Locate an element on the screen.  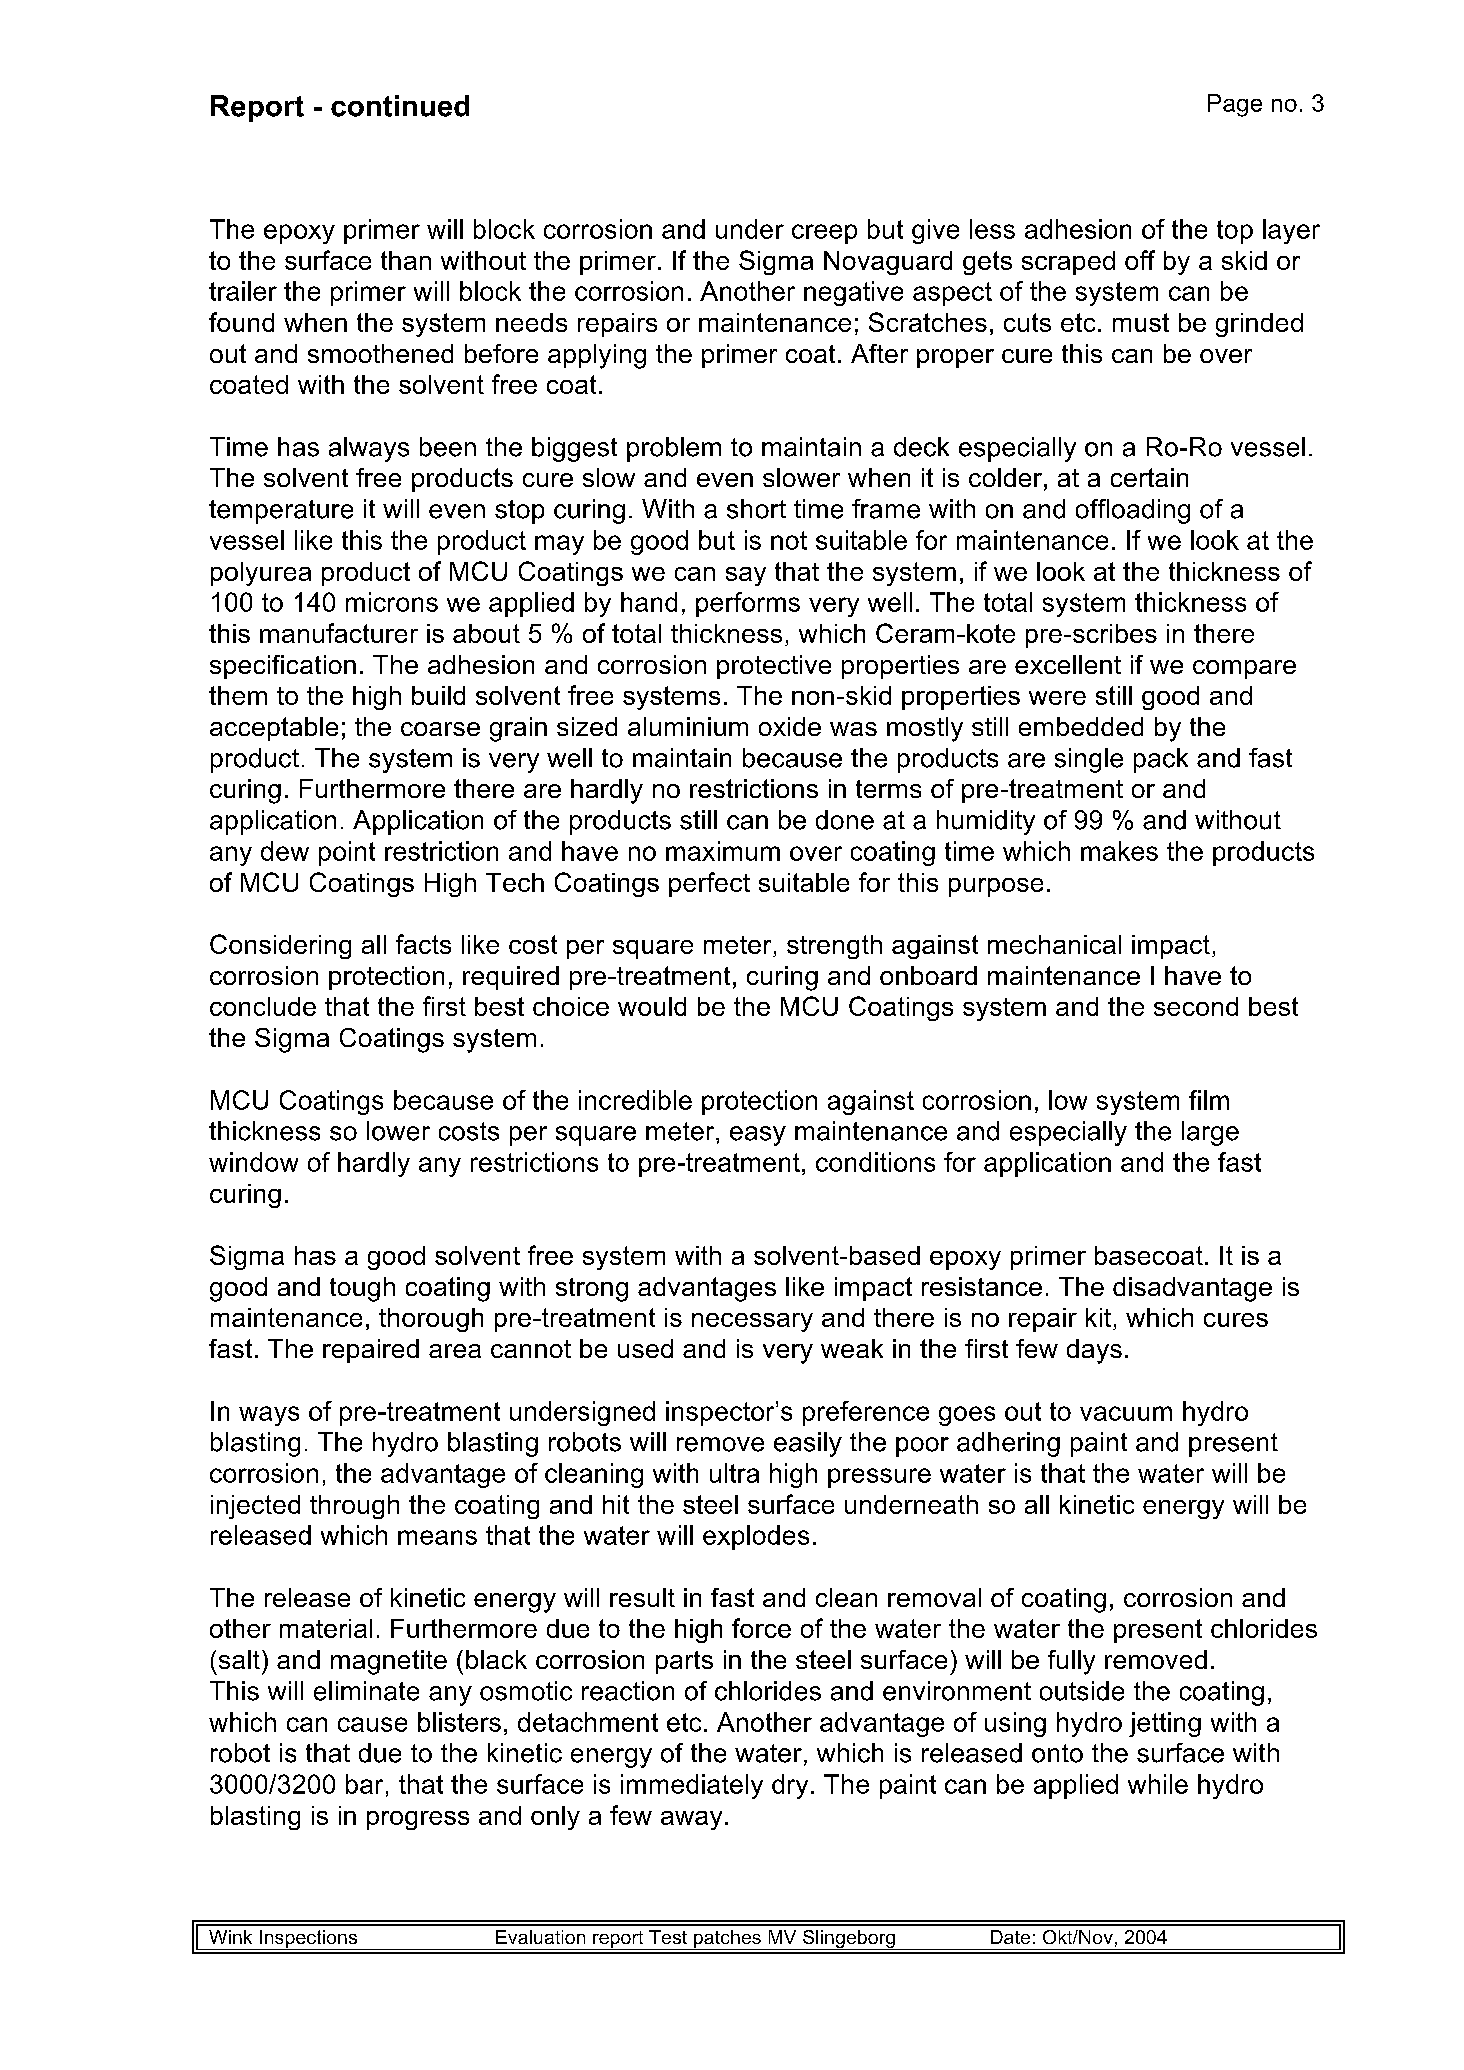
Page is located at coordinates (1235, 105).
